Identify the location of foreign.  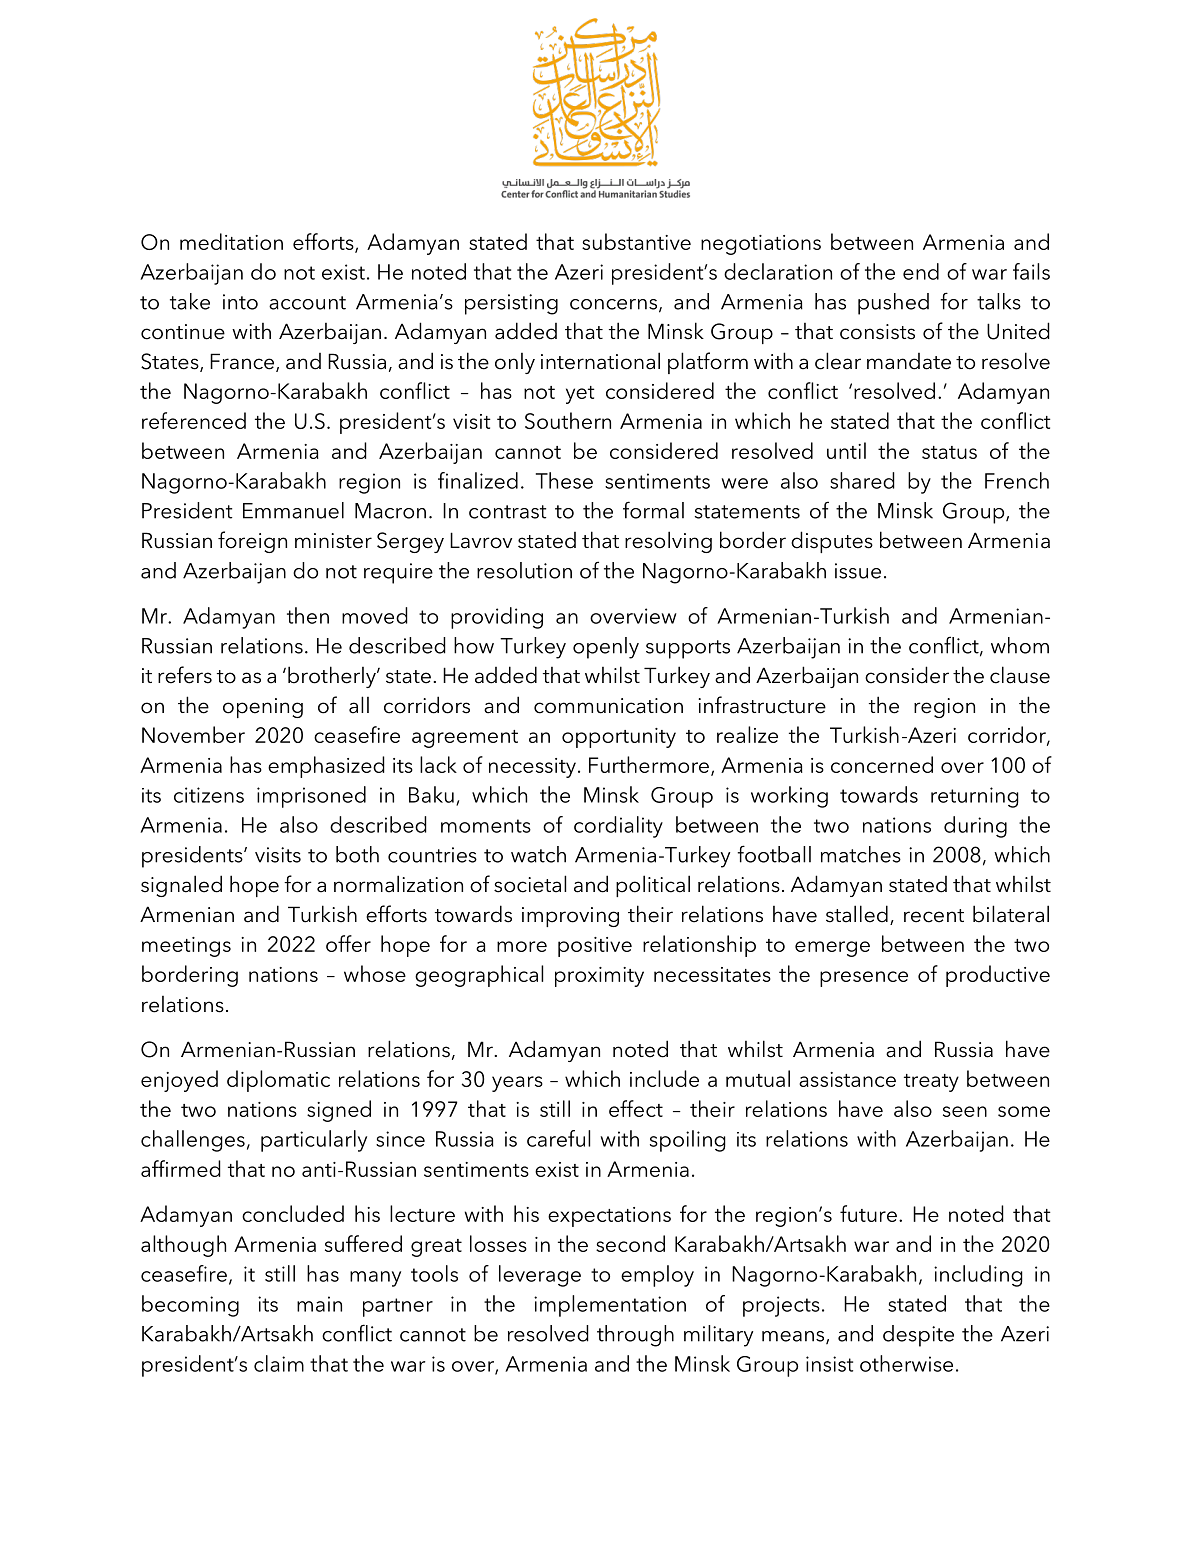
(252, 542).
